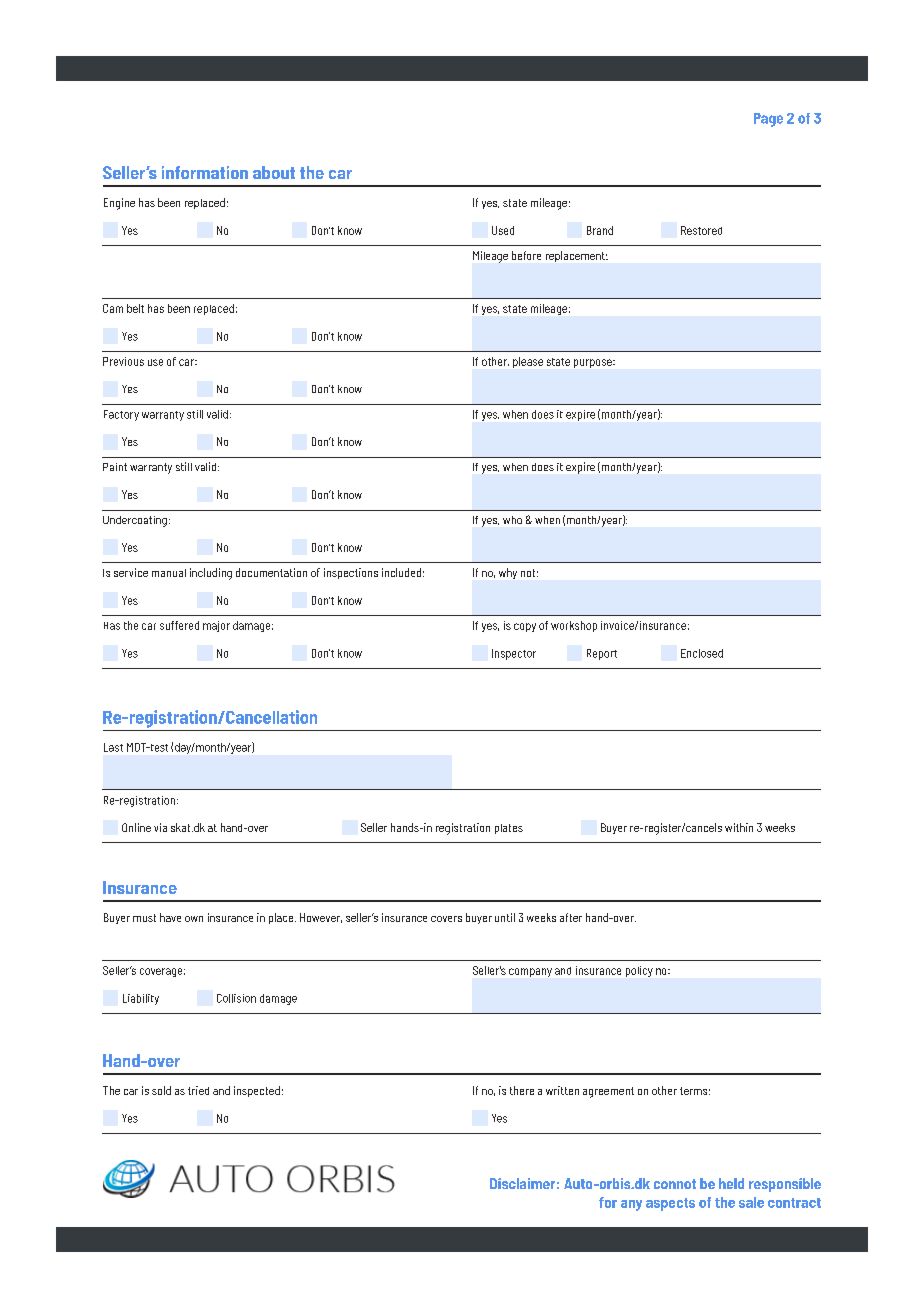 This page has width=924, height=1308. I want to click on there, so click(522, 1090).
